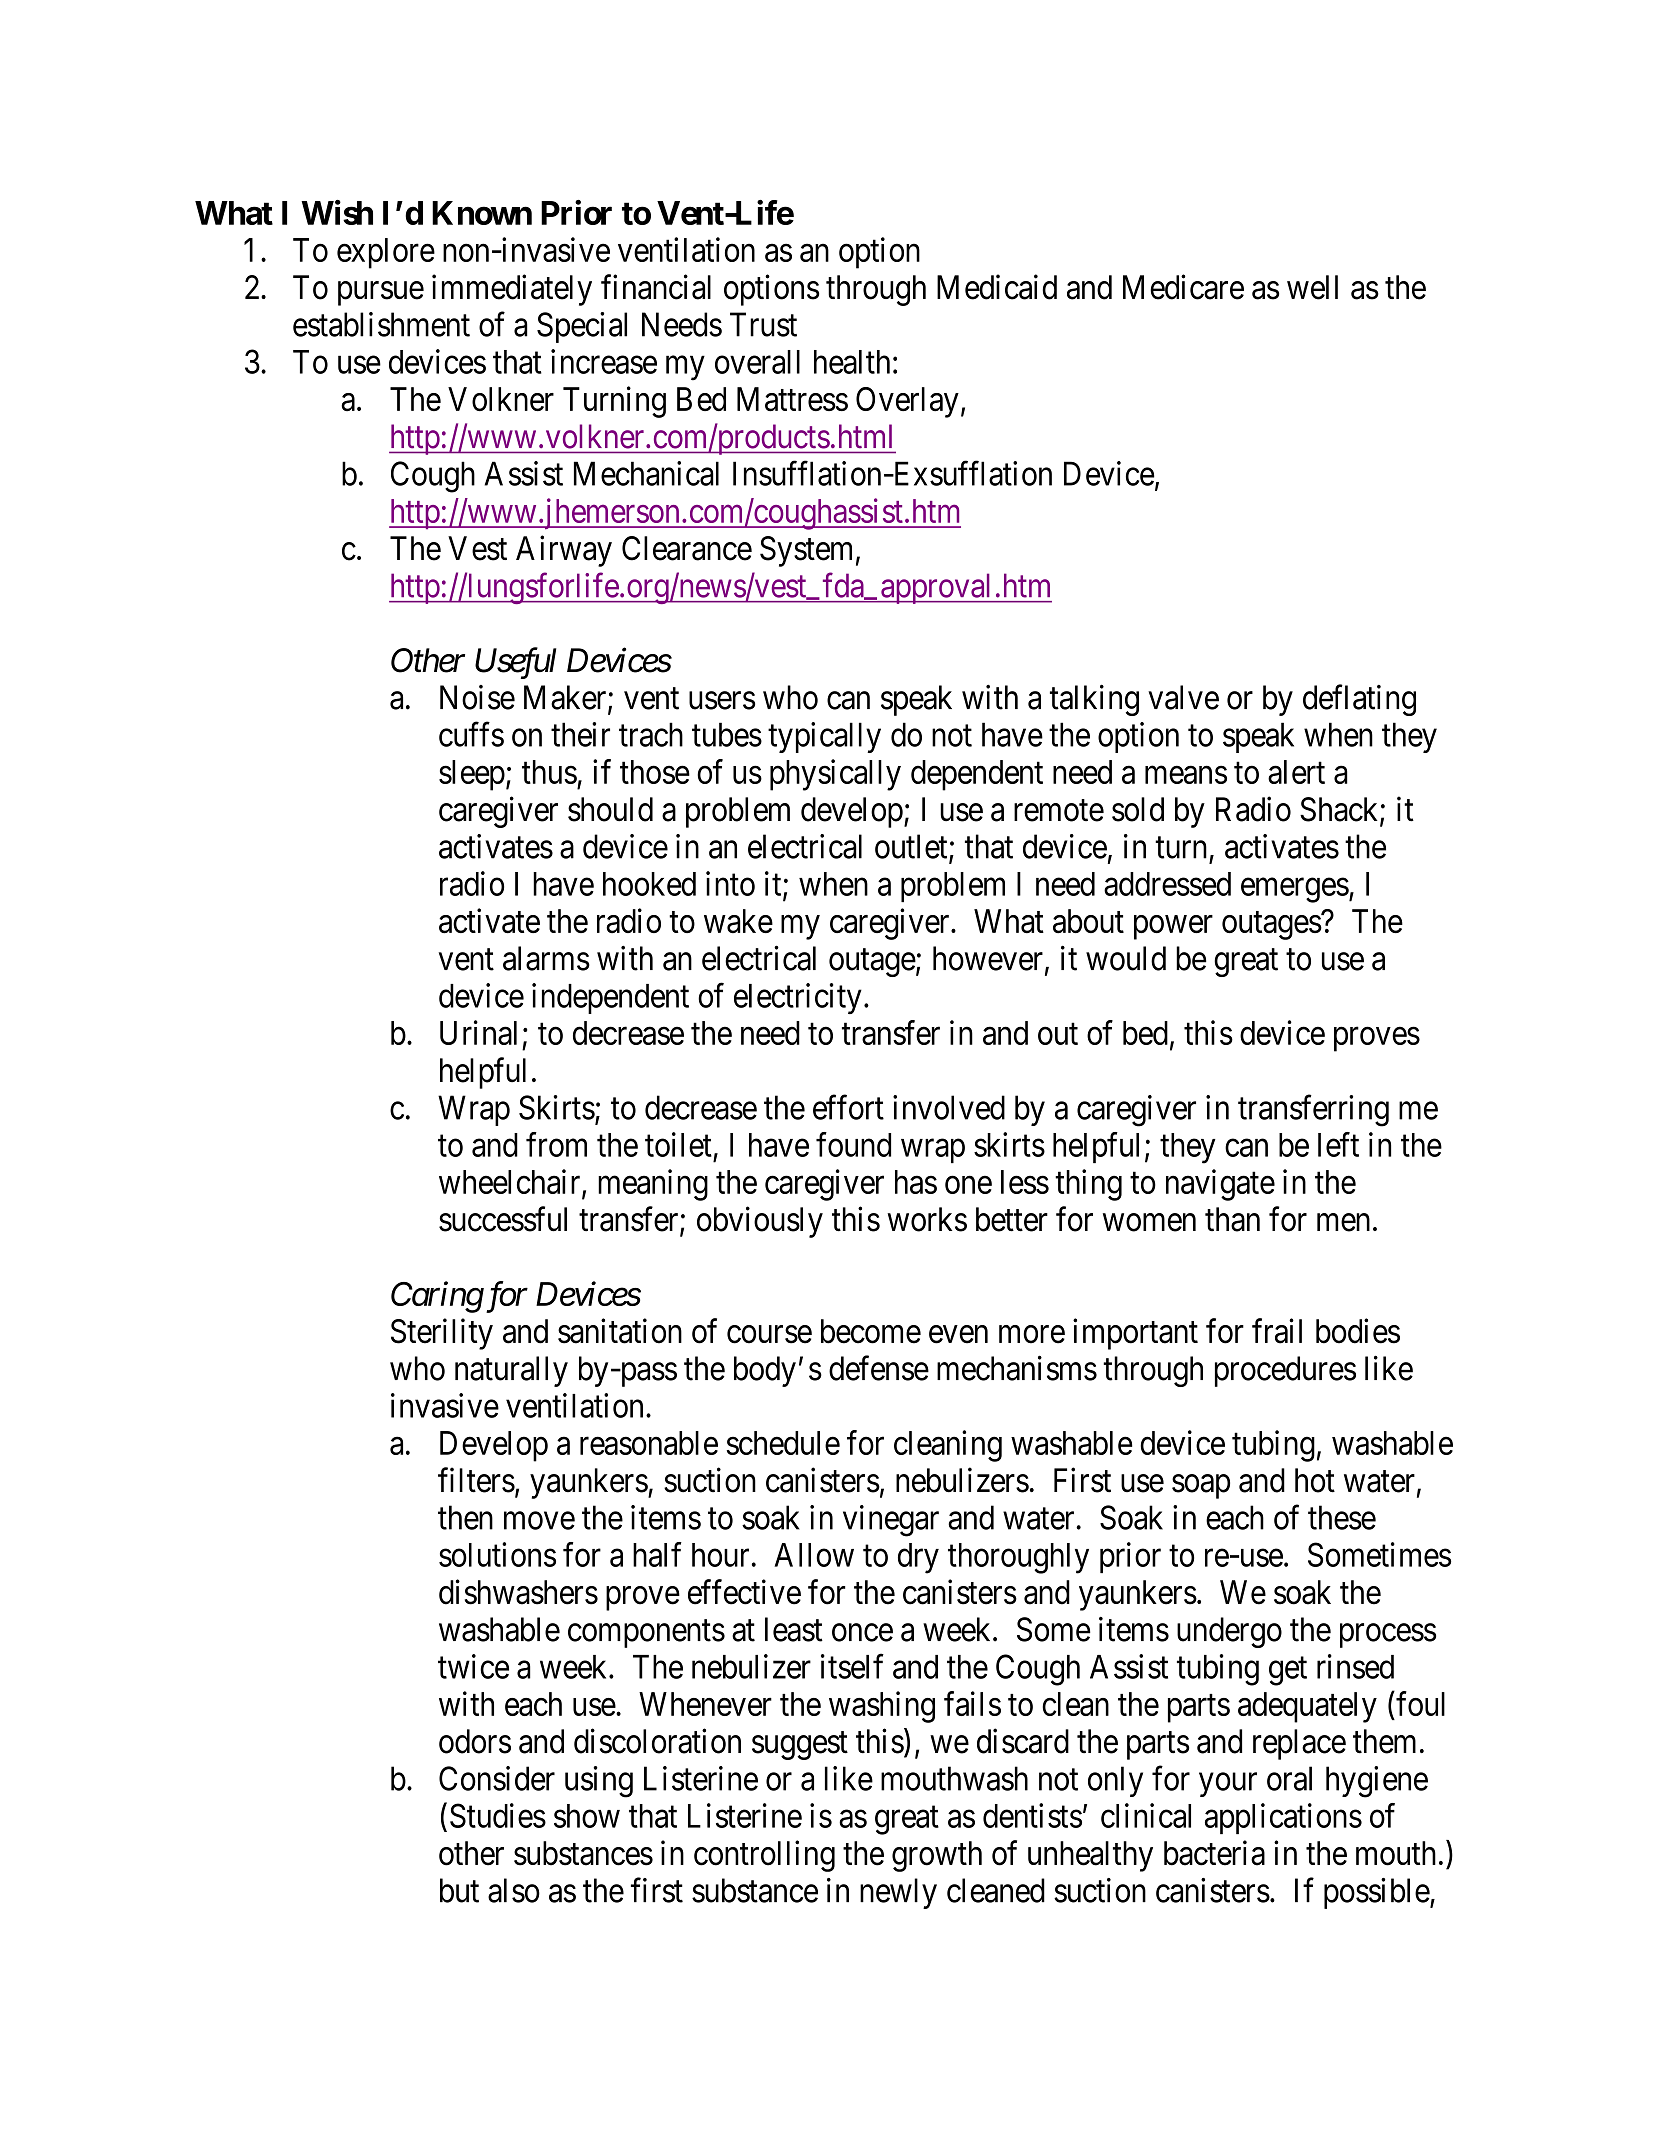 Image resolution: width=1654 pixels, height=2140 pixels. I want to click on but, so click(459, 1890).
